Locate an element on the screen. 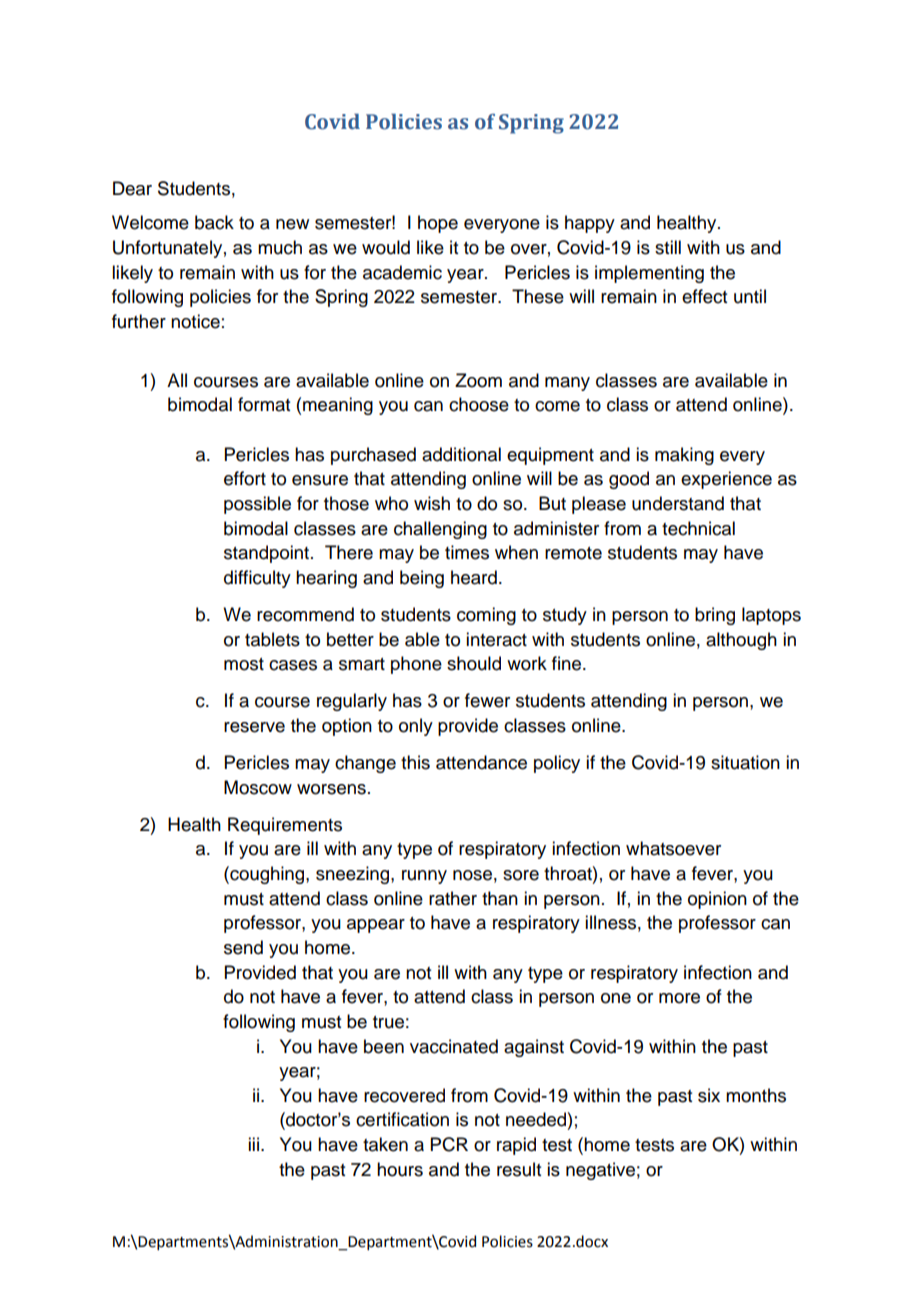  back is located at coordinates (214, 222).
